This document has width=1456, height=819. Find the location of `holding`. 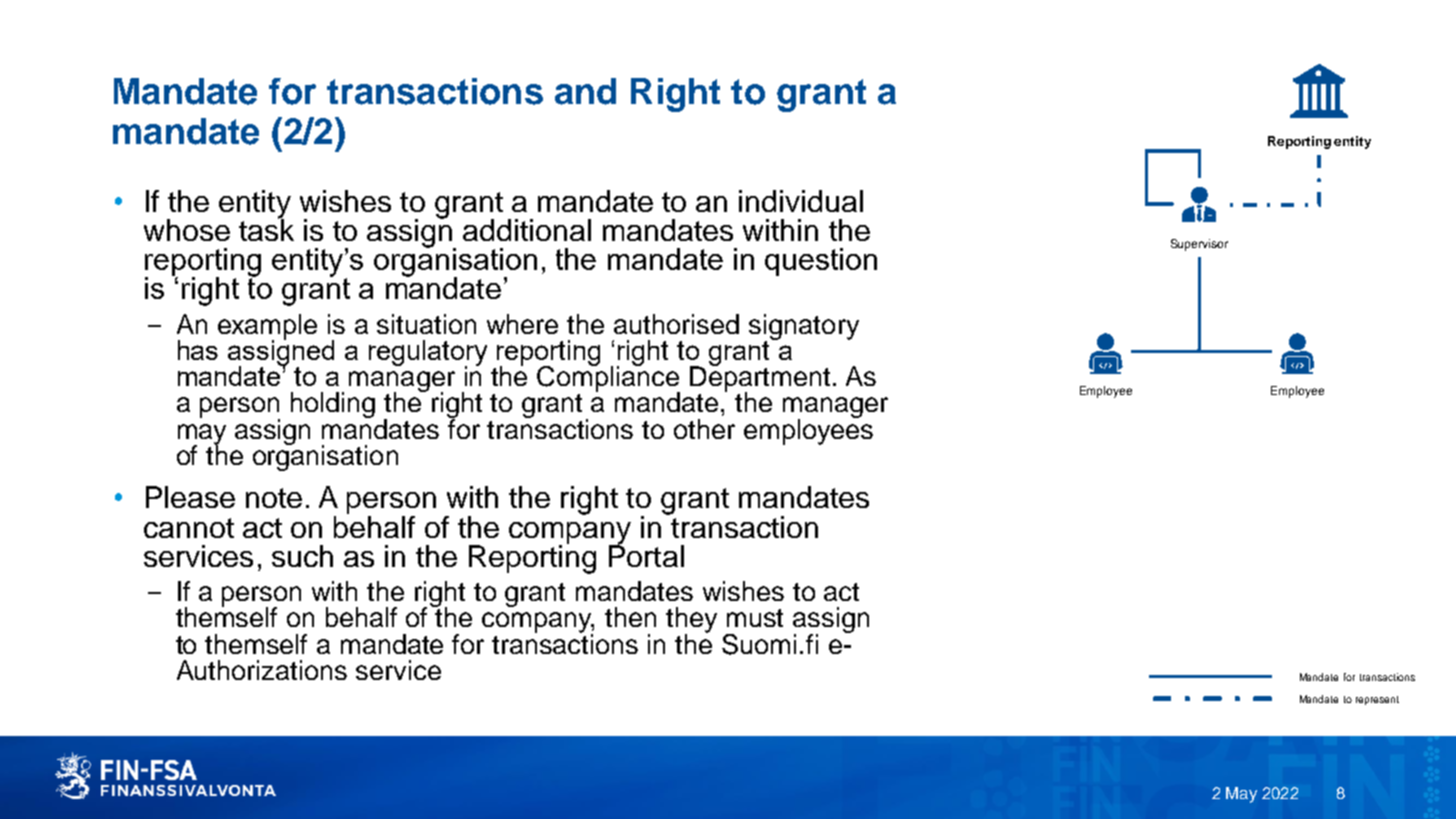

holding is located at coordinates (333, 405).
